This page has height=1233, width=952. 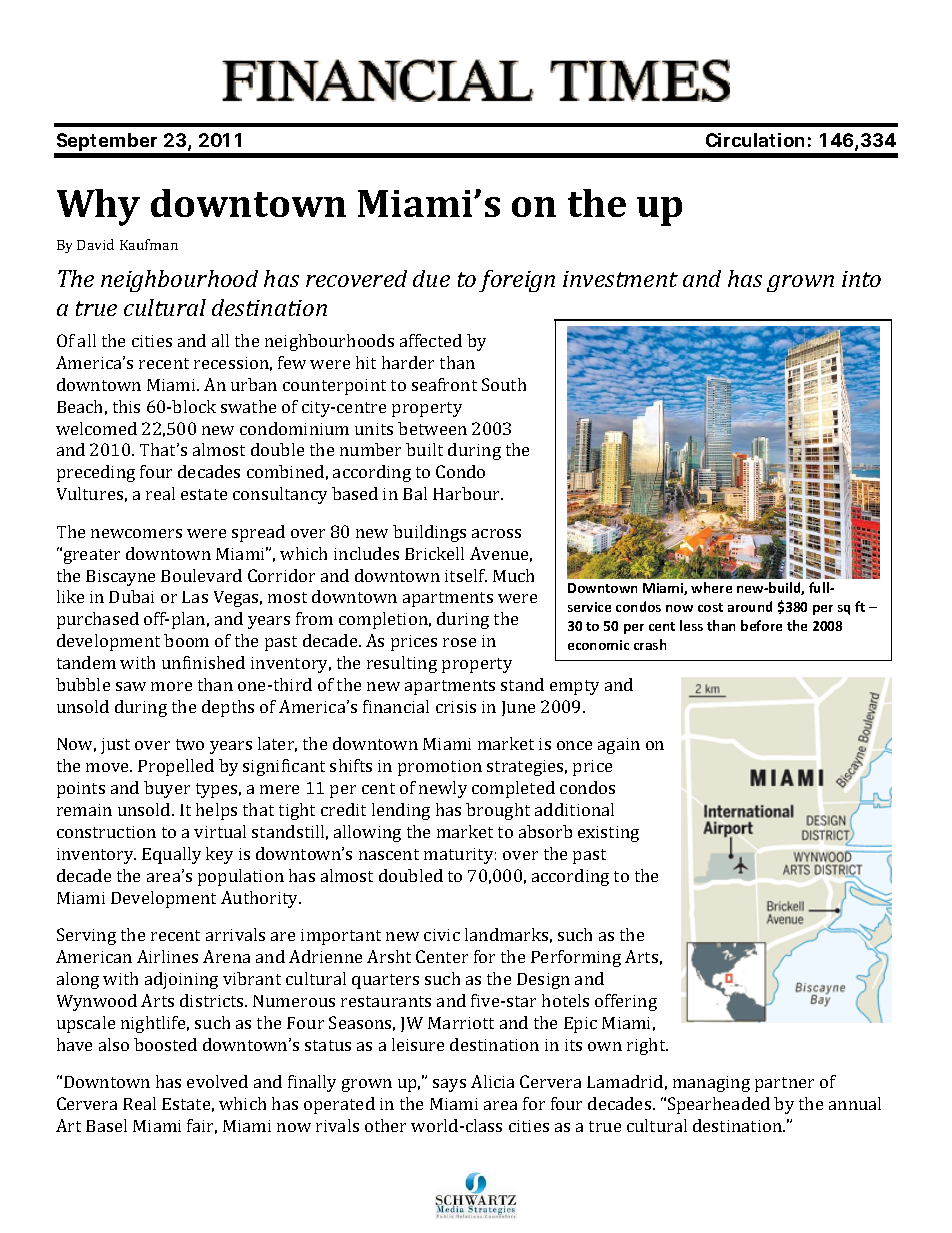 I want to click on into, so click(x=861, y=279).
